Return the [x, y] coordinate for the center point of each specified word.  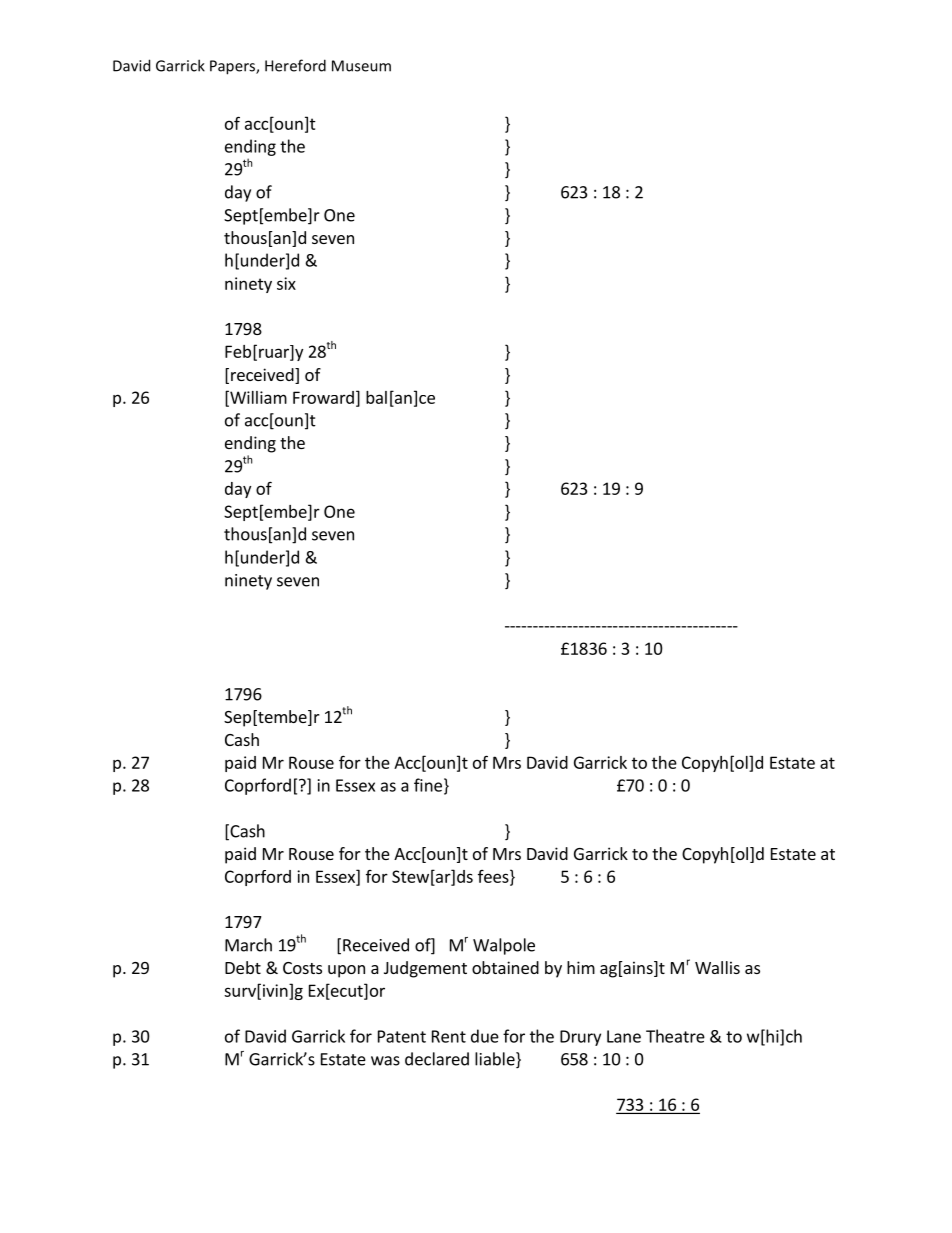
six [286, 283]
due [485, 1036]
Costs [302, 968]
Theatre [675, 1036]
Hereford [295, 65]
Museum [361, 66]
